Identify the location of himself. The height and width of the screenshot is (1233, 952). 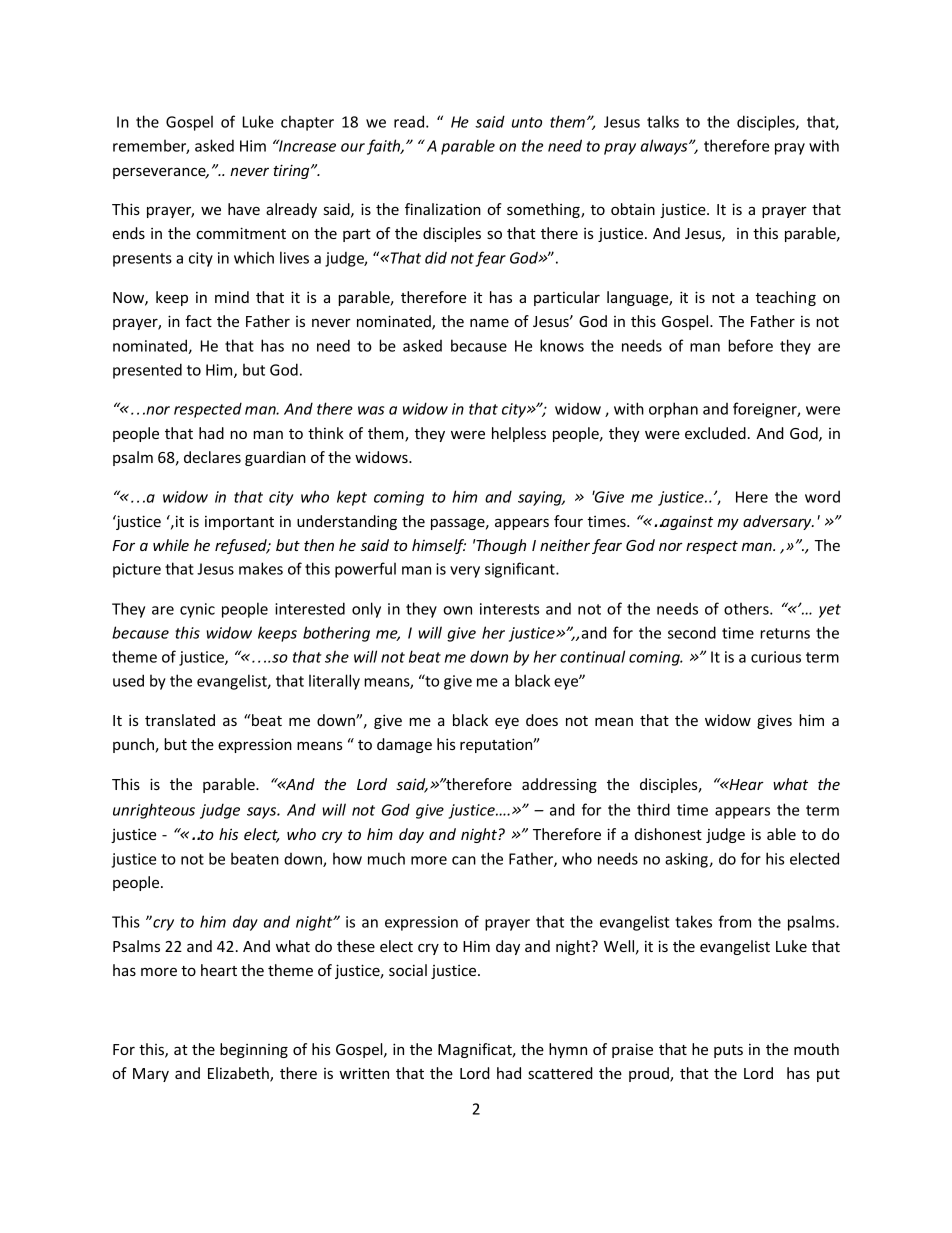
(439, 546).
